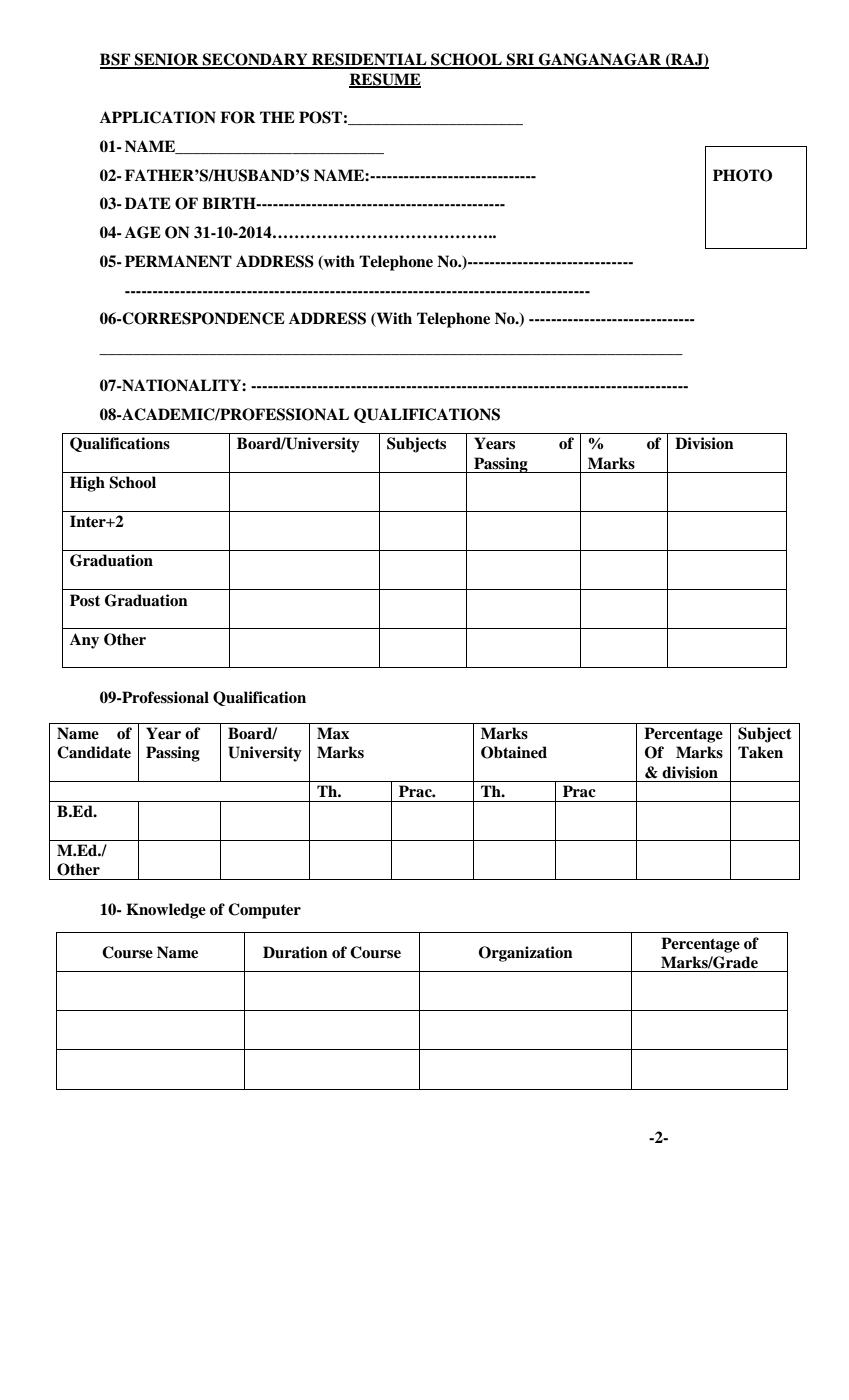 The width and height of the screenshot is (849, 1400). Describe the element at coordinates (520, 60) in the screenshot. I see `SRI` at that location.
